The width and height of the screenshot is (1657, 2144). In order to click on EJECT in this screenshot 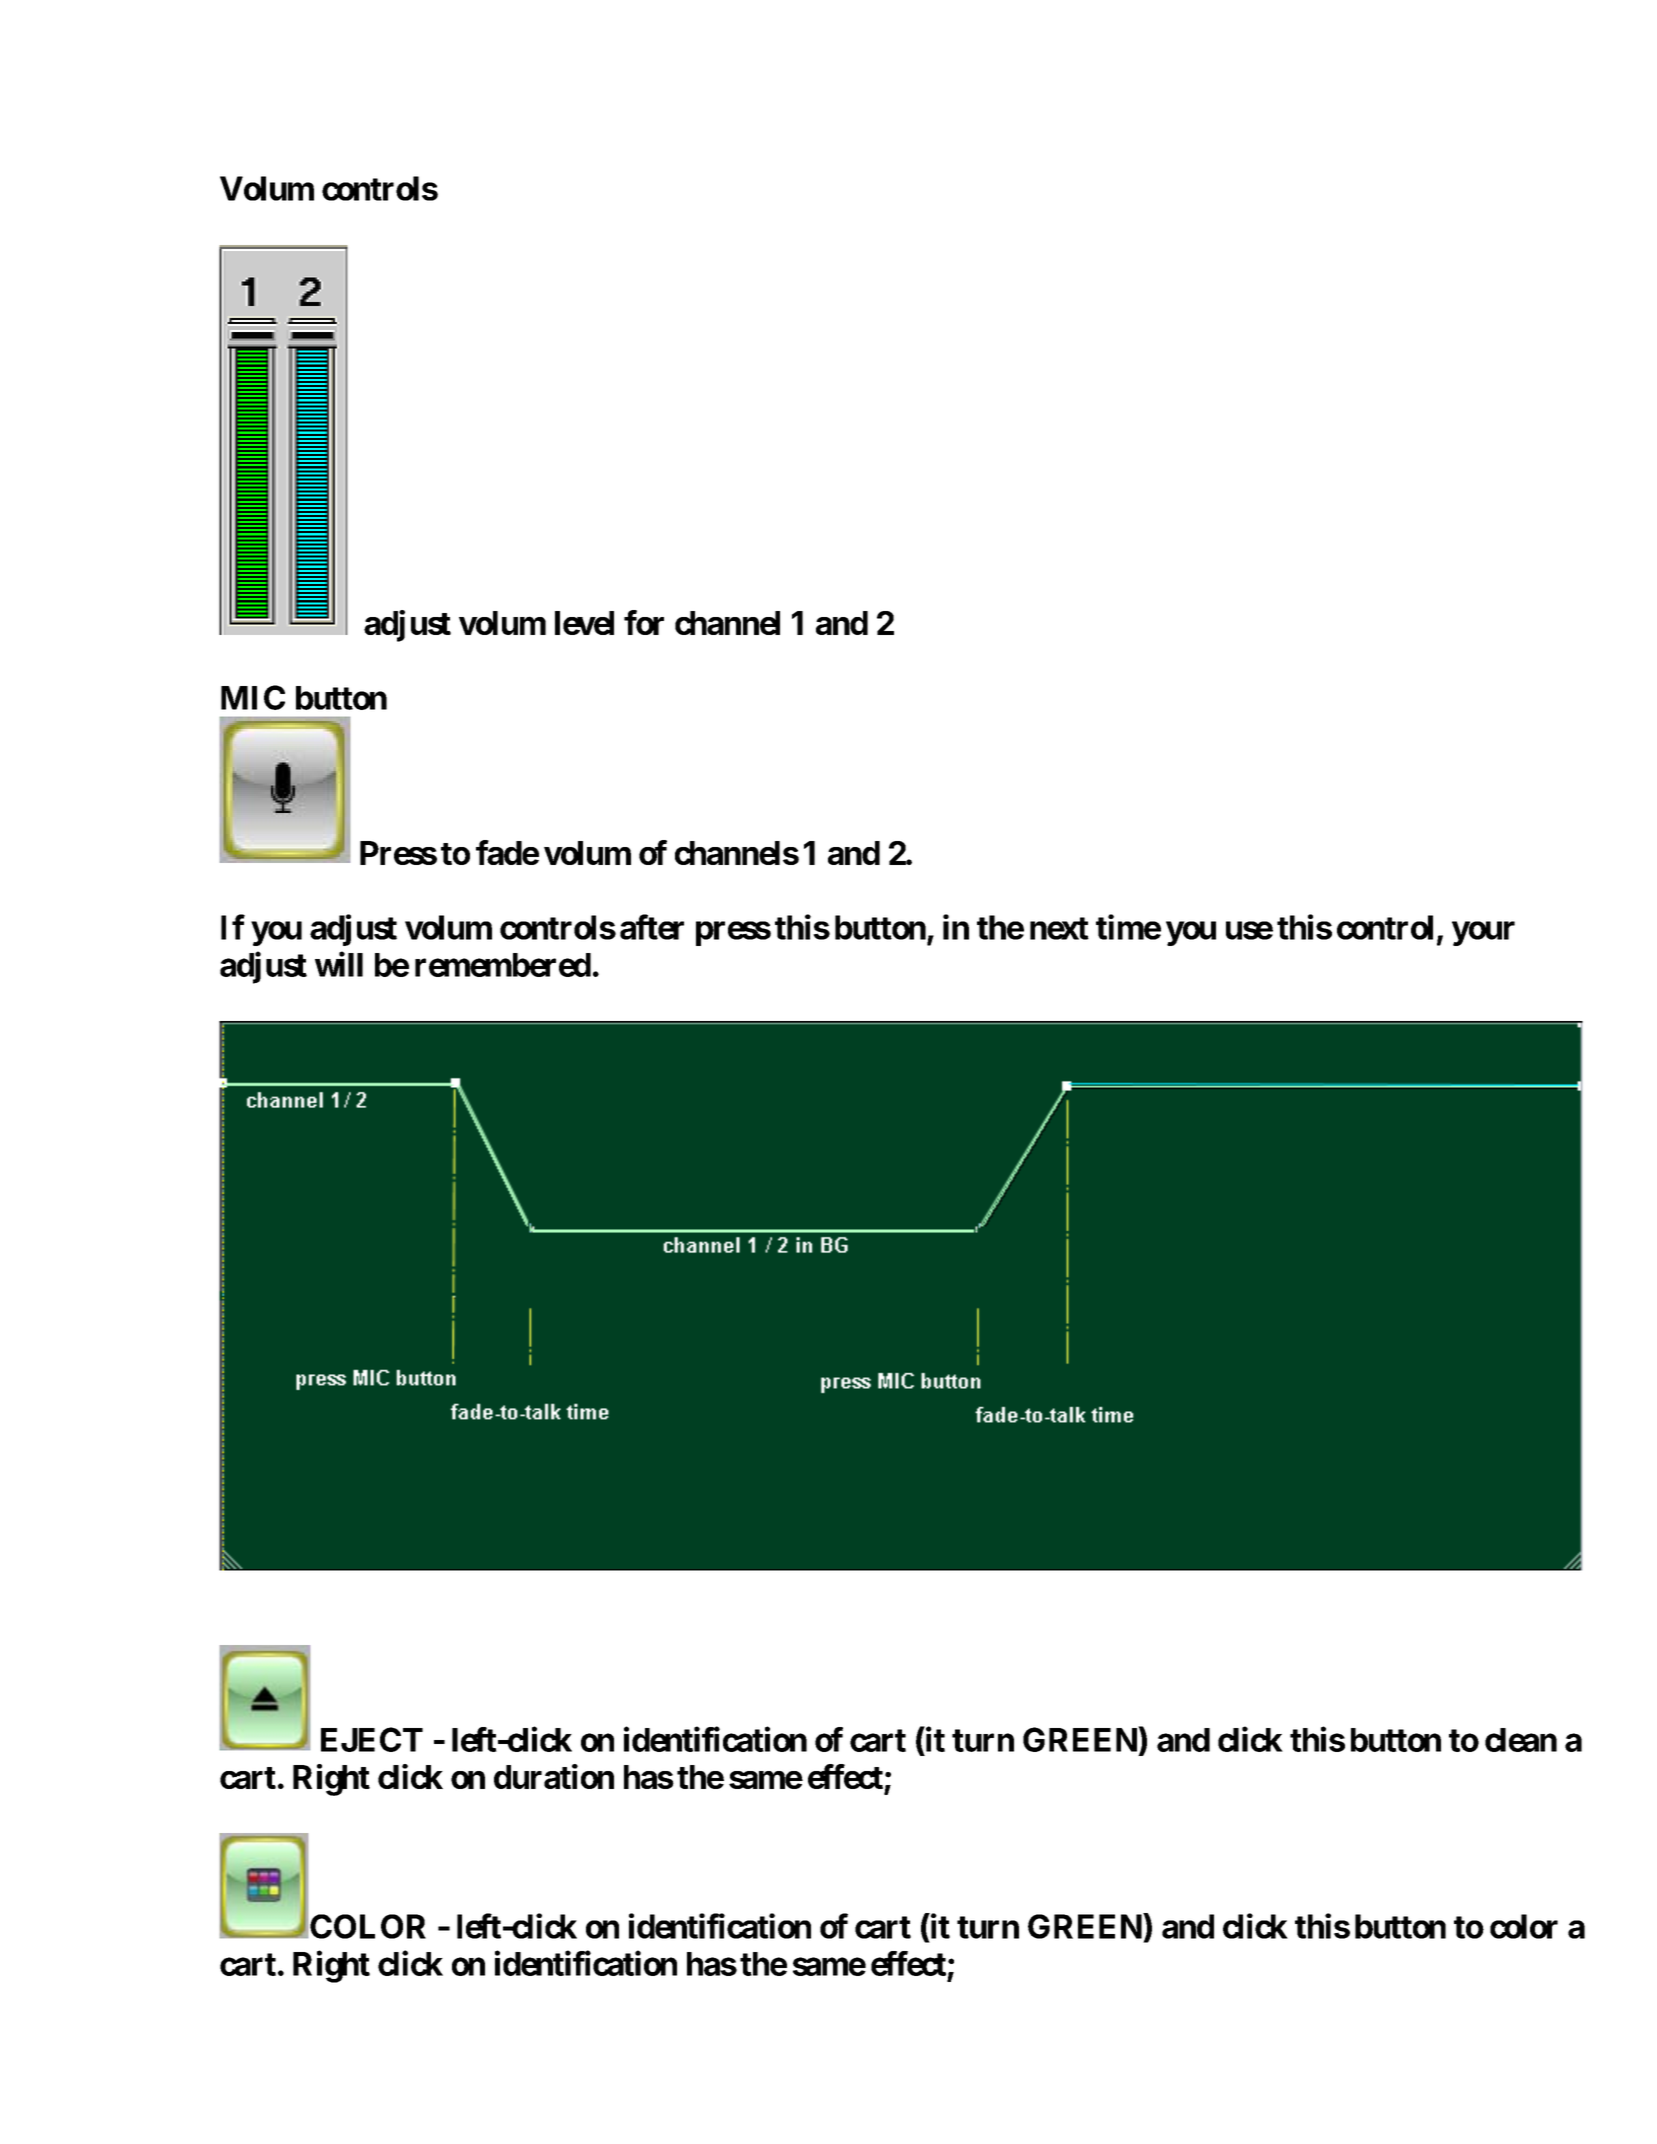, I will do `click(372, 1739)`.
